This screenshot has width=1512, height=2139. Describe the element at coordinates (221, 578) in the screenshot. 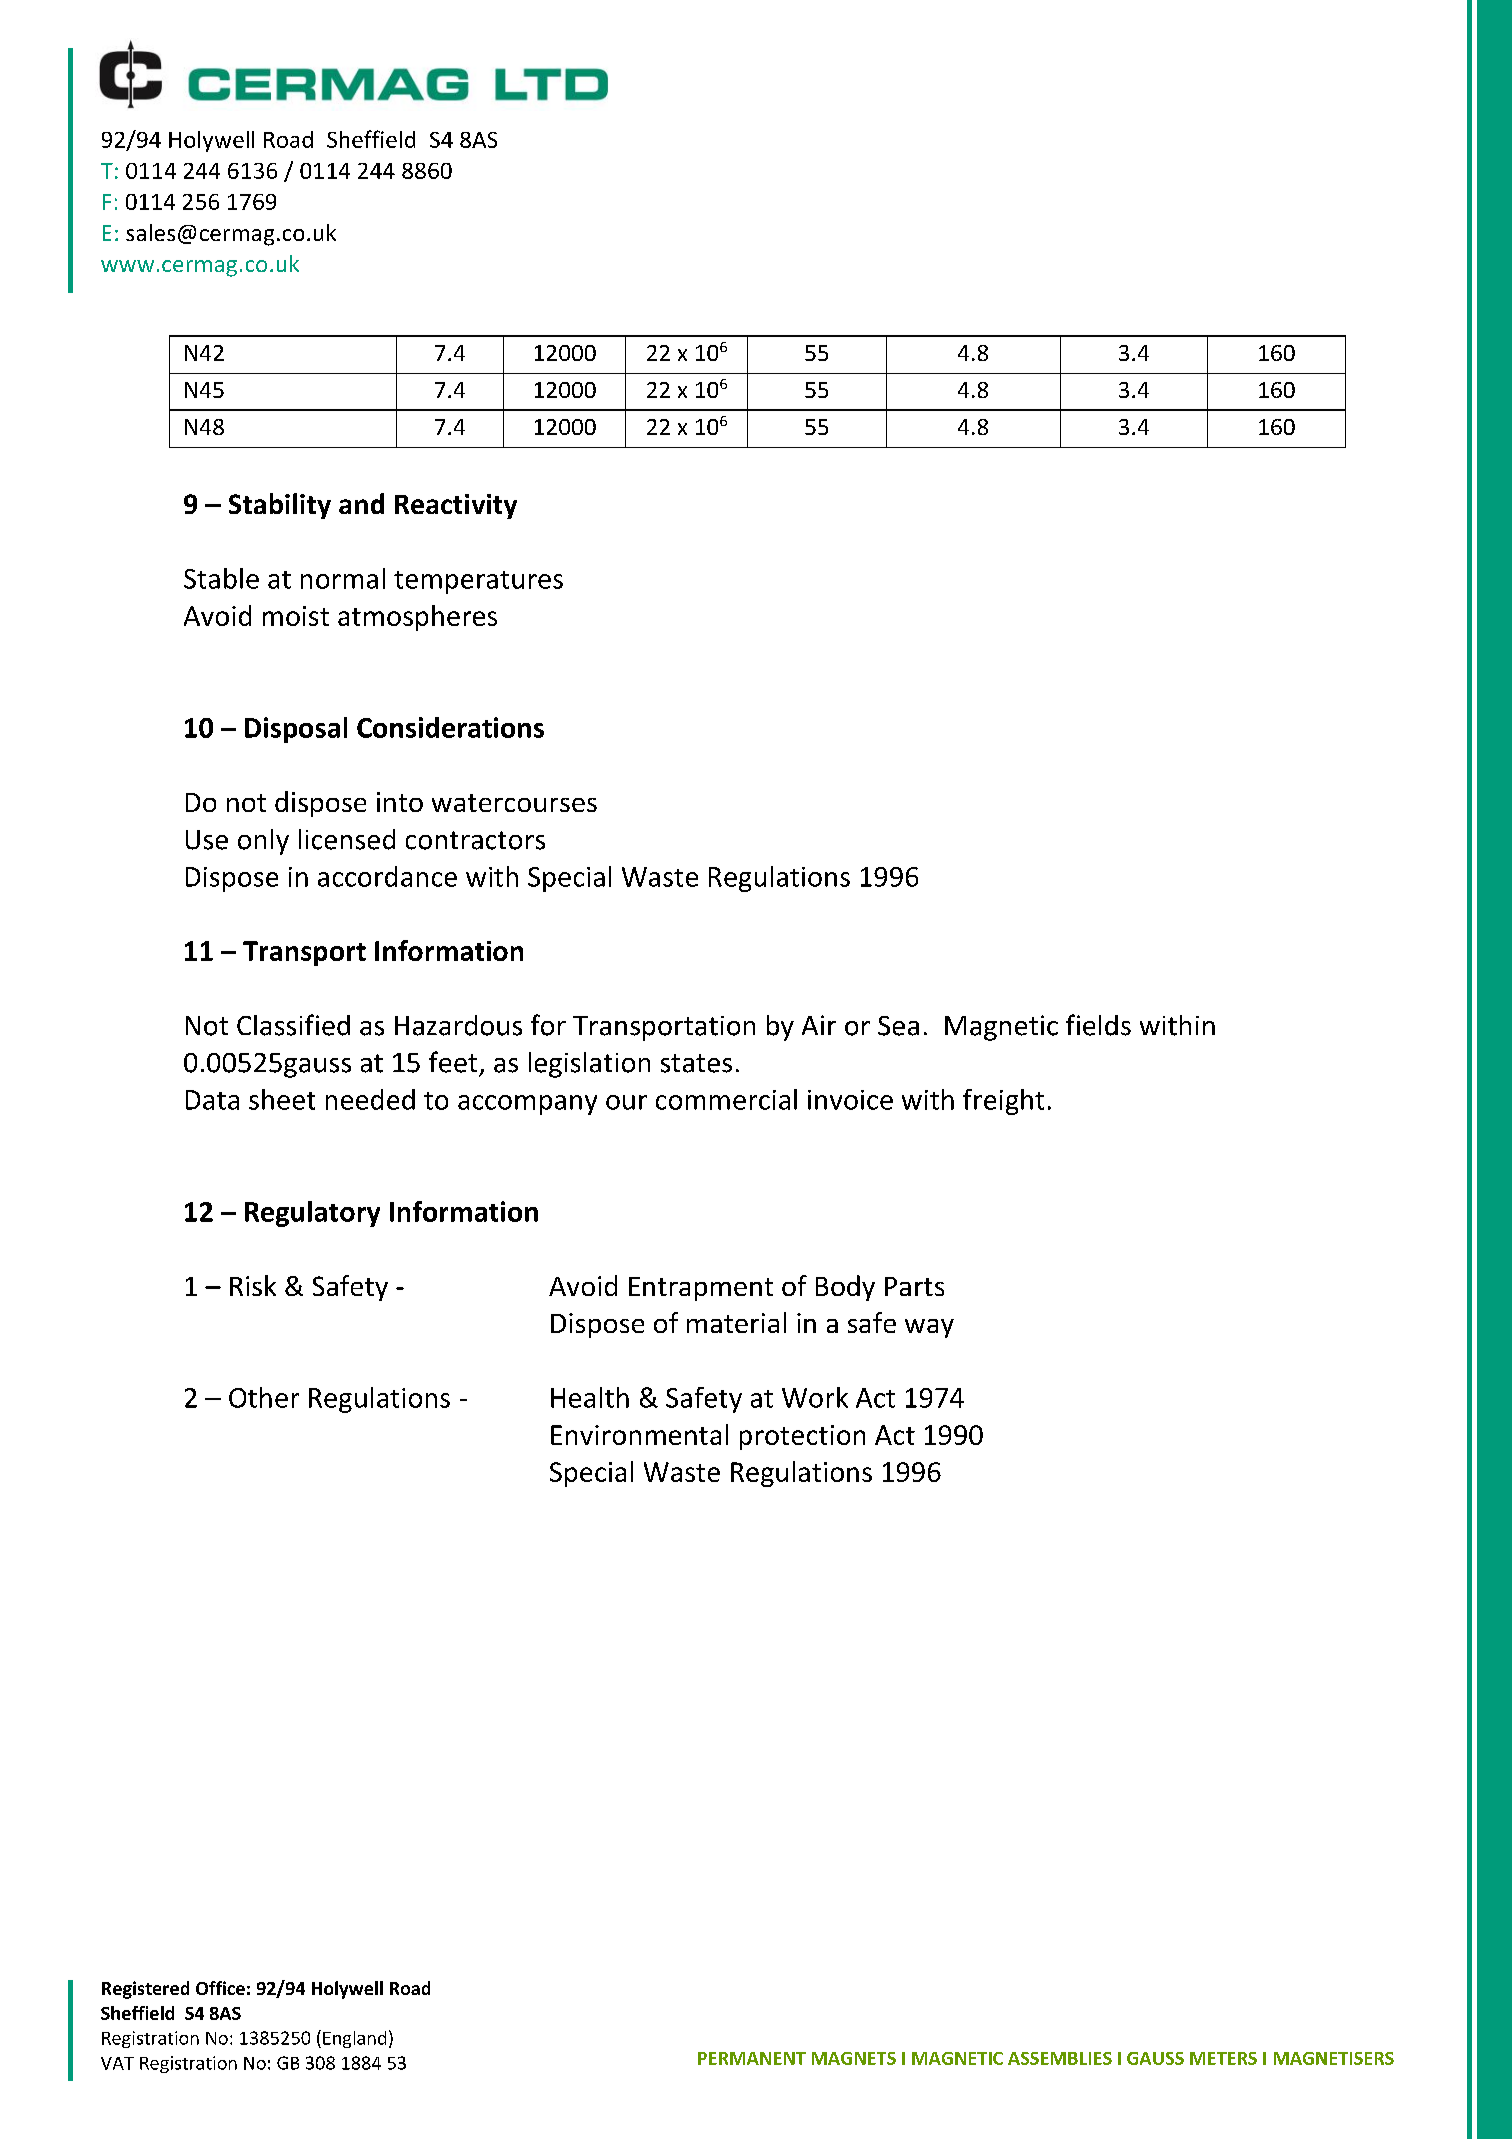

I see `Stable` at that location.
